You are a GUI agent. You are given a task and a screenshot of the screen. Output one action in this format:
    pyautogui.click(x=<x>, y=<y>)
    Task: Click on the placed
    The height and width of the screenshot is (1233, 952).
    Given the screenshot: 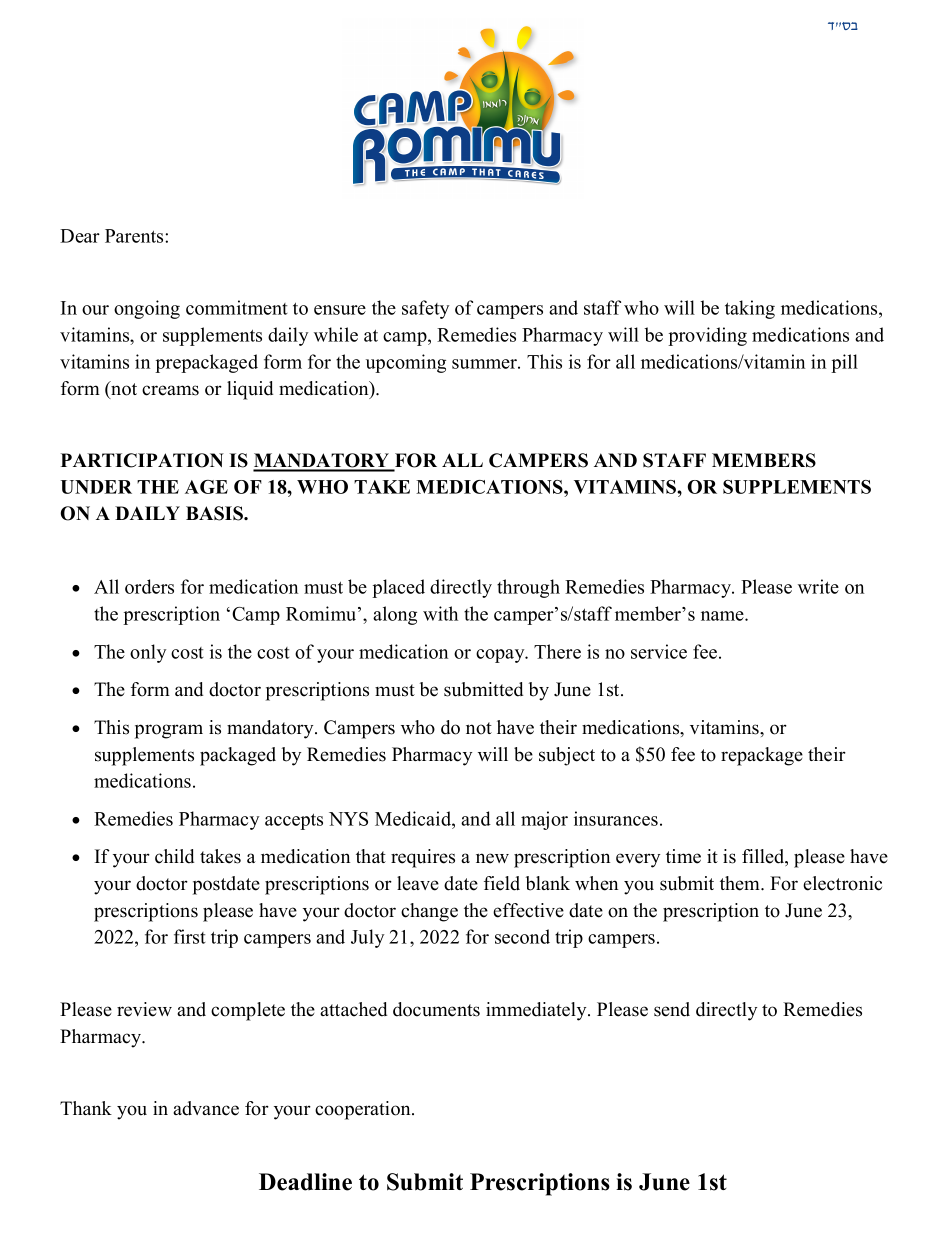 What is the action you would take?
    pyautogui.click(x=398, y=588)
